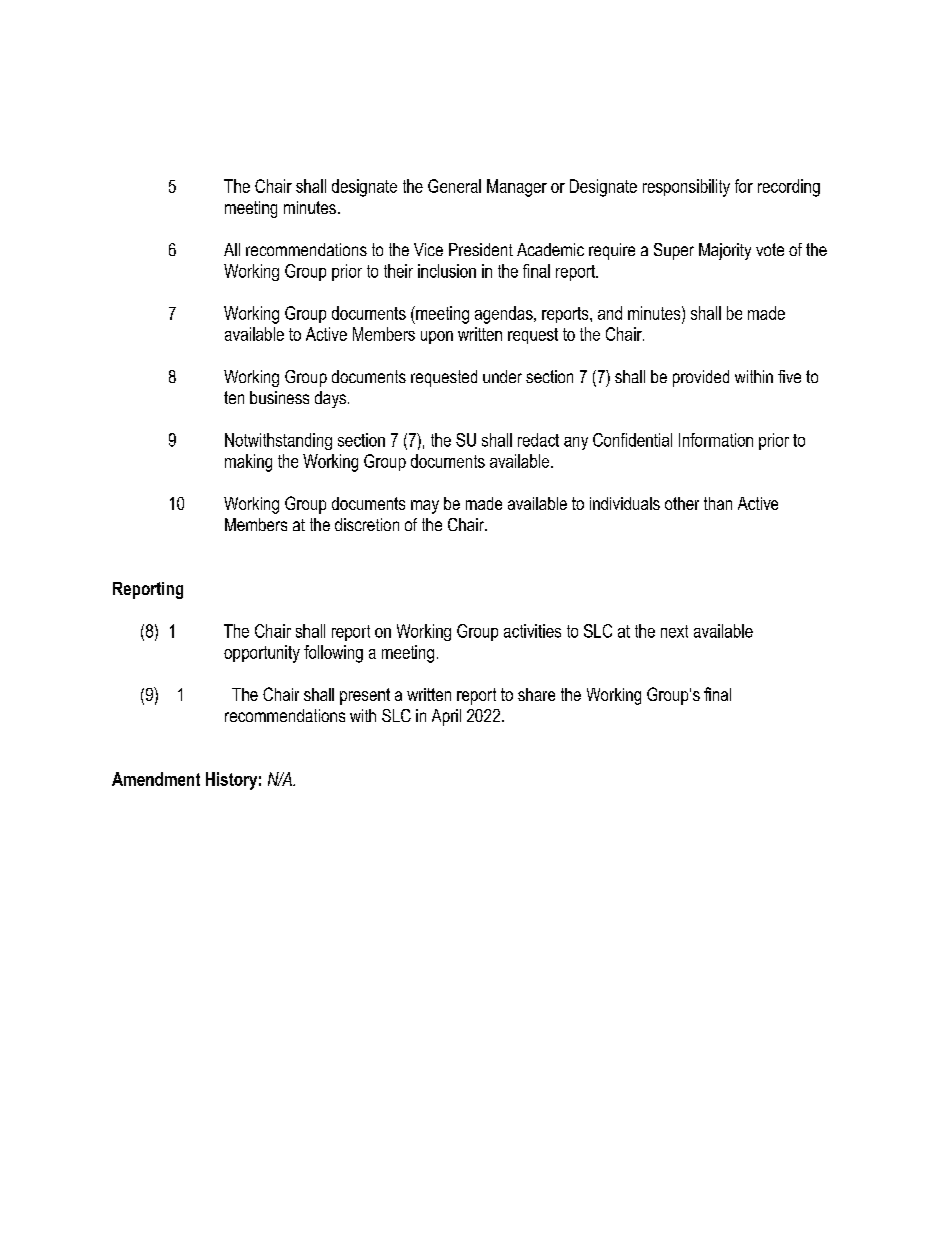 This image has width=952, height=1233. Describe the element at coordinates (718, 503) in the image. I see `than` at that location.
